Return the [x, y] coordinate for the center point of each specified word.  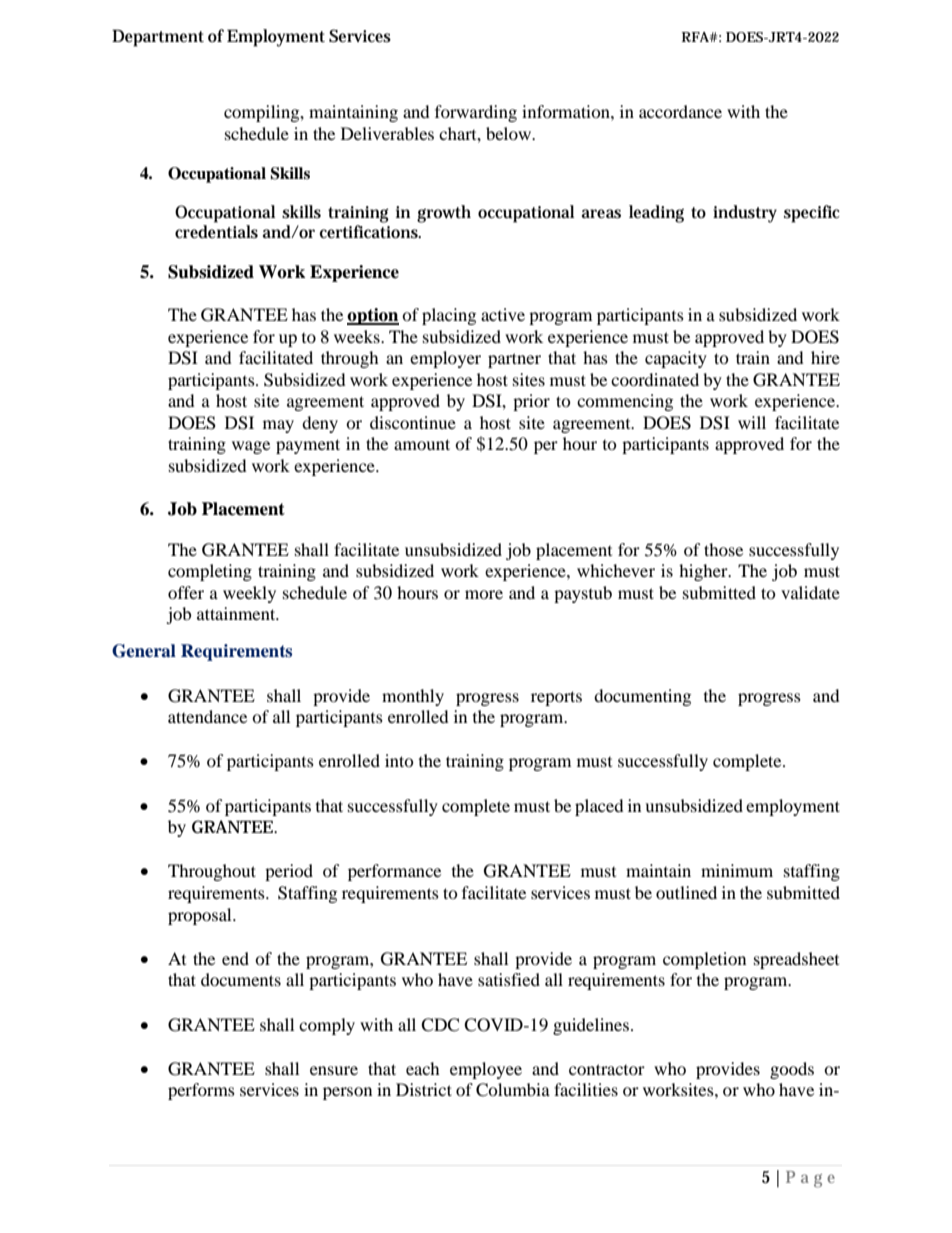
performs [201, 1091]
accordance [680, 111]
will [752, 422]
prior [531, 402]
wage [251, 447]
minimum [737, 870]
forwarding [476, 113]
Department [158, 38]
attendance [207, 716]
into [399, 760]
